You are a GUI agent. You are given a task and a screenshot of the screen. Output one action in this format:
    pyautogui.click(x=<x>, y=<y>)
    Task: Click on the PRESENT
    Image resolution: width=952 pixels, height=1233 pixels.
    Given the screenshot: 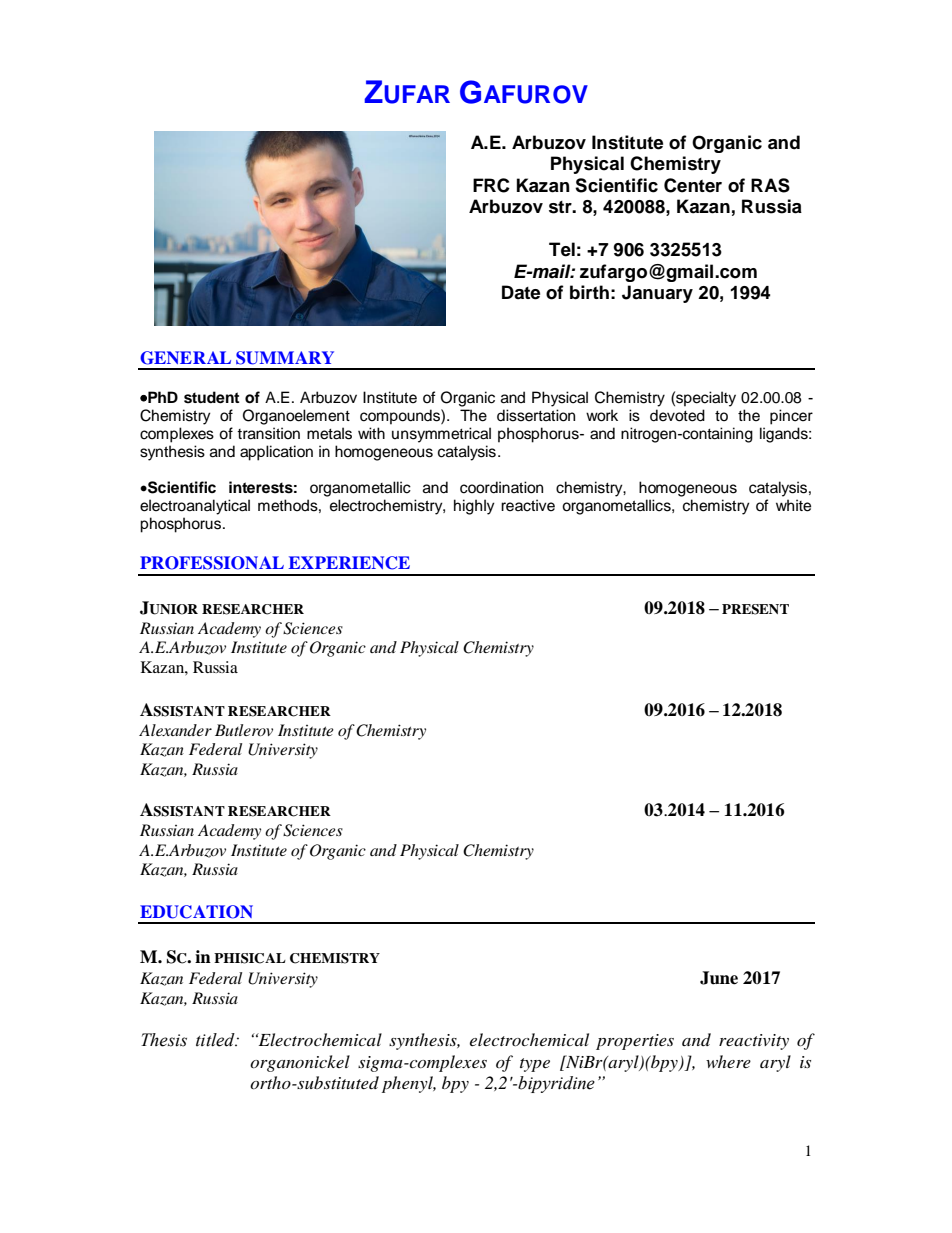 What is the action you would take?
    pyautogui.click(x=755, y=609)
